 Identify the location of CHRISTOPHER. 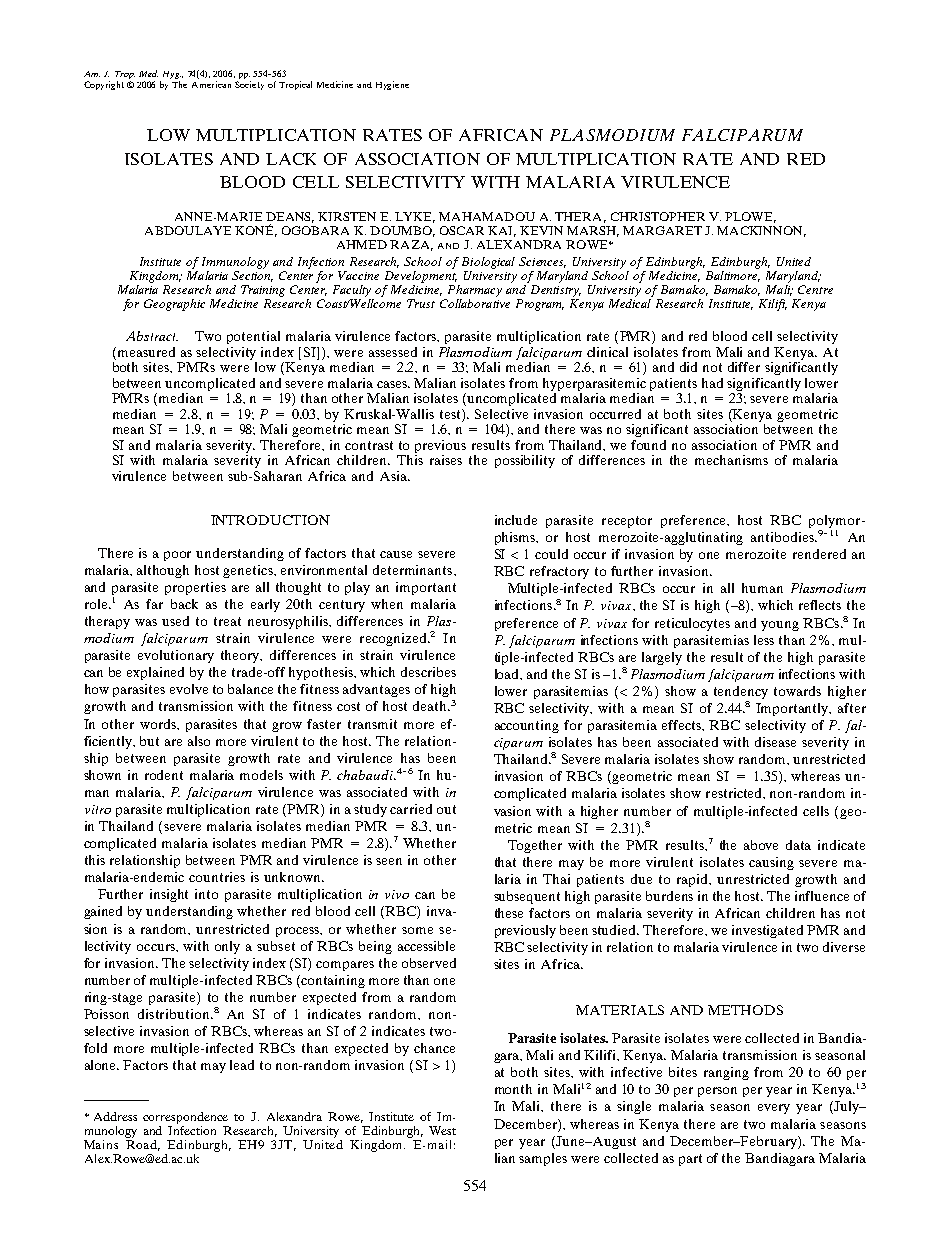
(658, 216).
